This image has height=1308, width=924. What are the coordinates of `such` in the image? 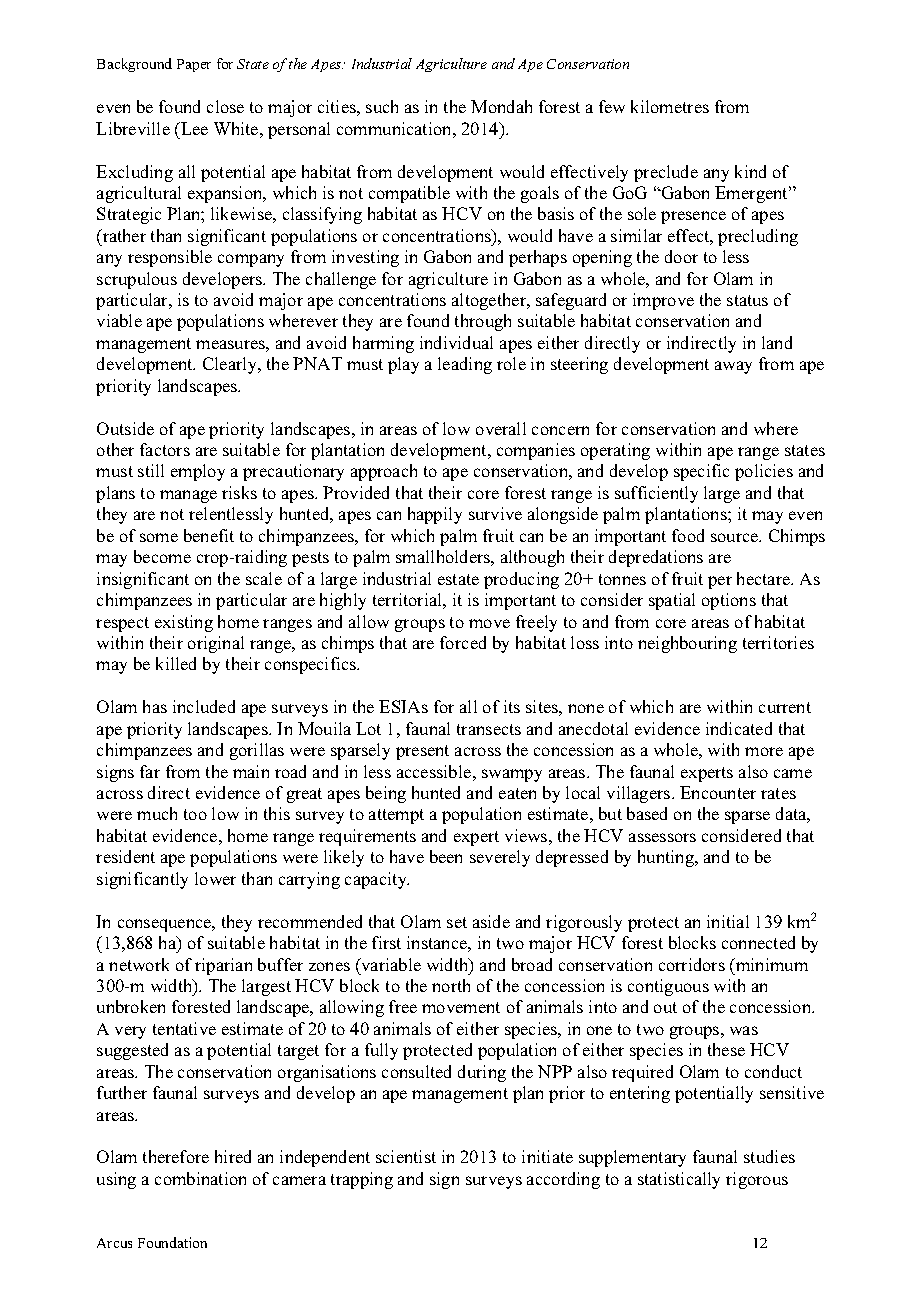 It's located at (382, 106).
